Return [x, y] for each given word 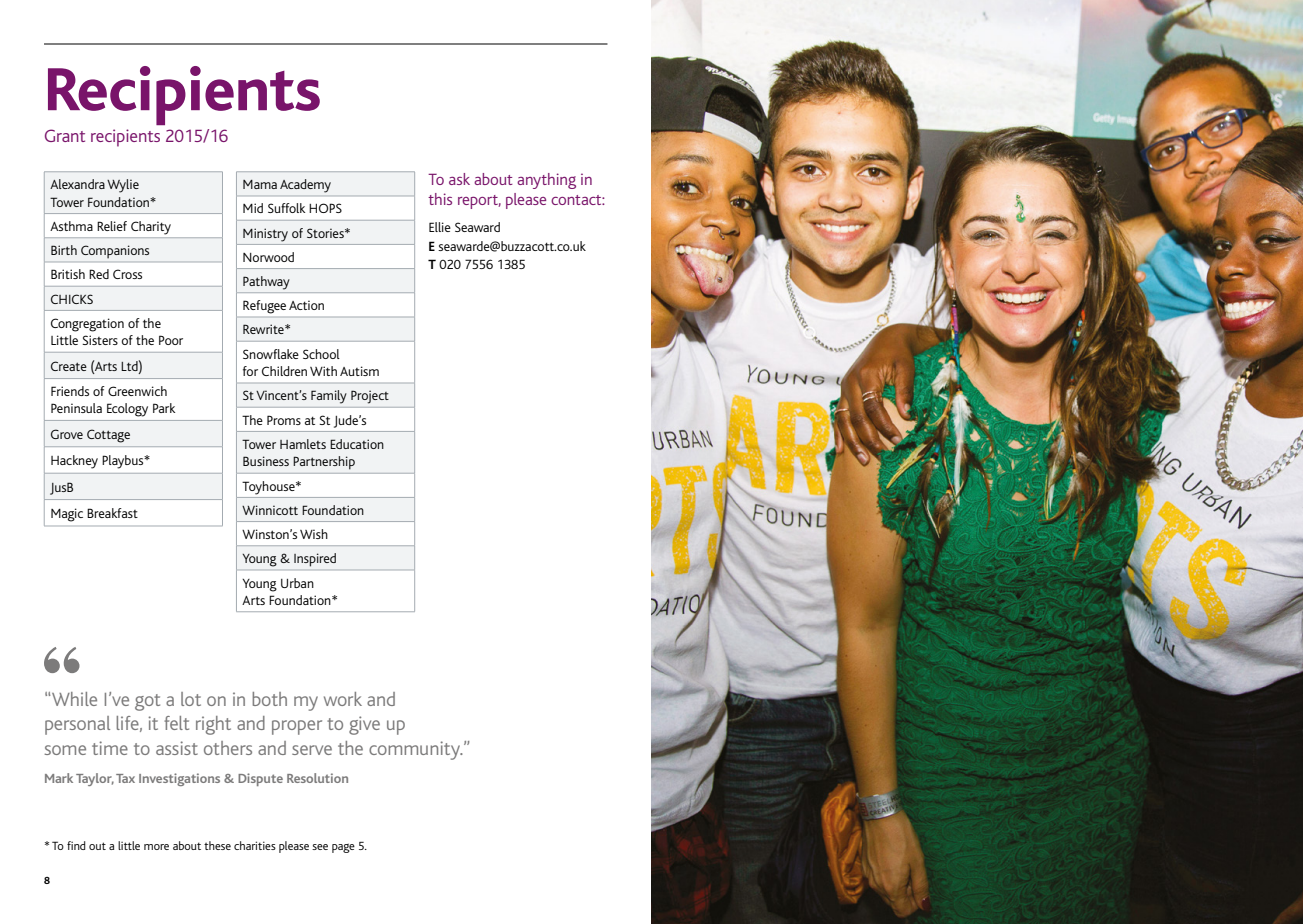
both [269, 699]
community [416, 750]
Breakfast [112, 513]
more [156, 847]
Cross [127, 274]
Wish [314, 534]
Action [306, 305]
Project [370, 397]
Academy [305, 186]
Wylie [123, 186]
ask [459, 179]
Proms [284, 420]
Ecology [127, 410]
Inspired [315, 559]
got [147, 702]
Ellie [440, 227]
